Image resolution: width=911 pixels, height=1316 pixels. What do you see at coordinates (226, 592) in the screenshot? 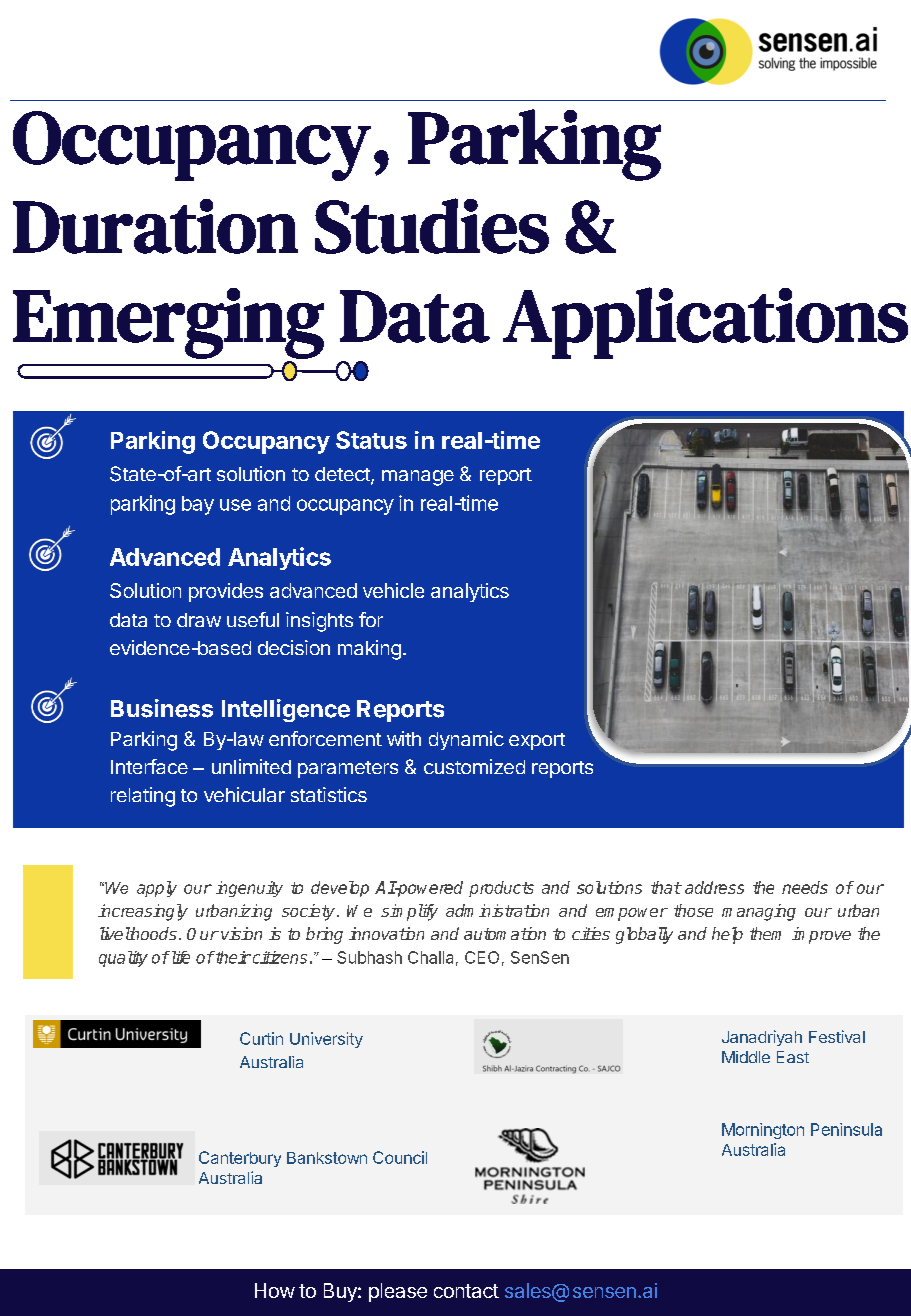
I see `provides` at bounding box center [226, 592].
